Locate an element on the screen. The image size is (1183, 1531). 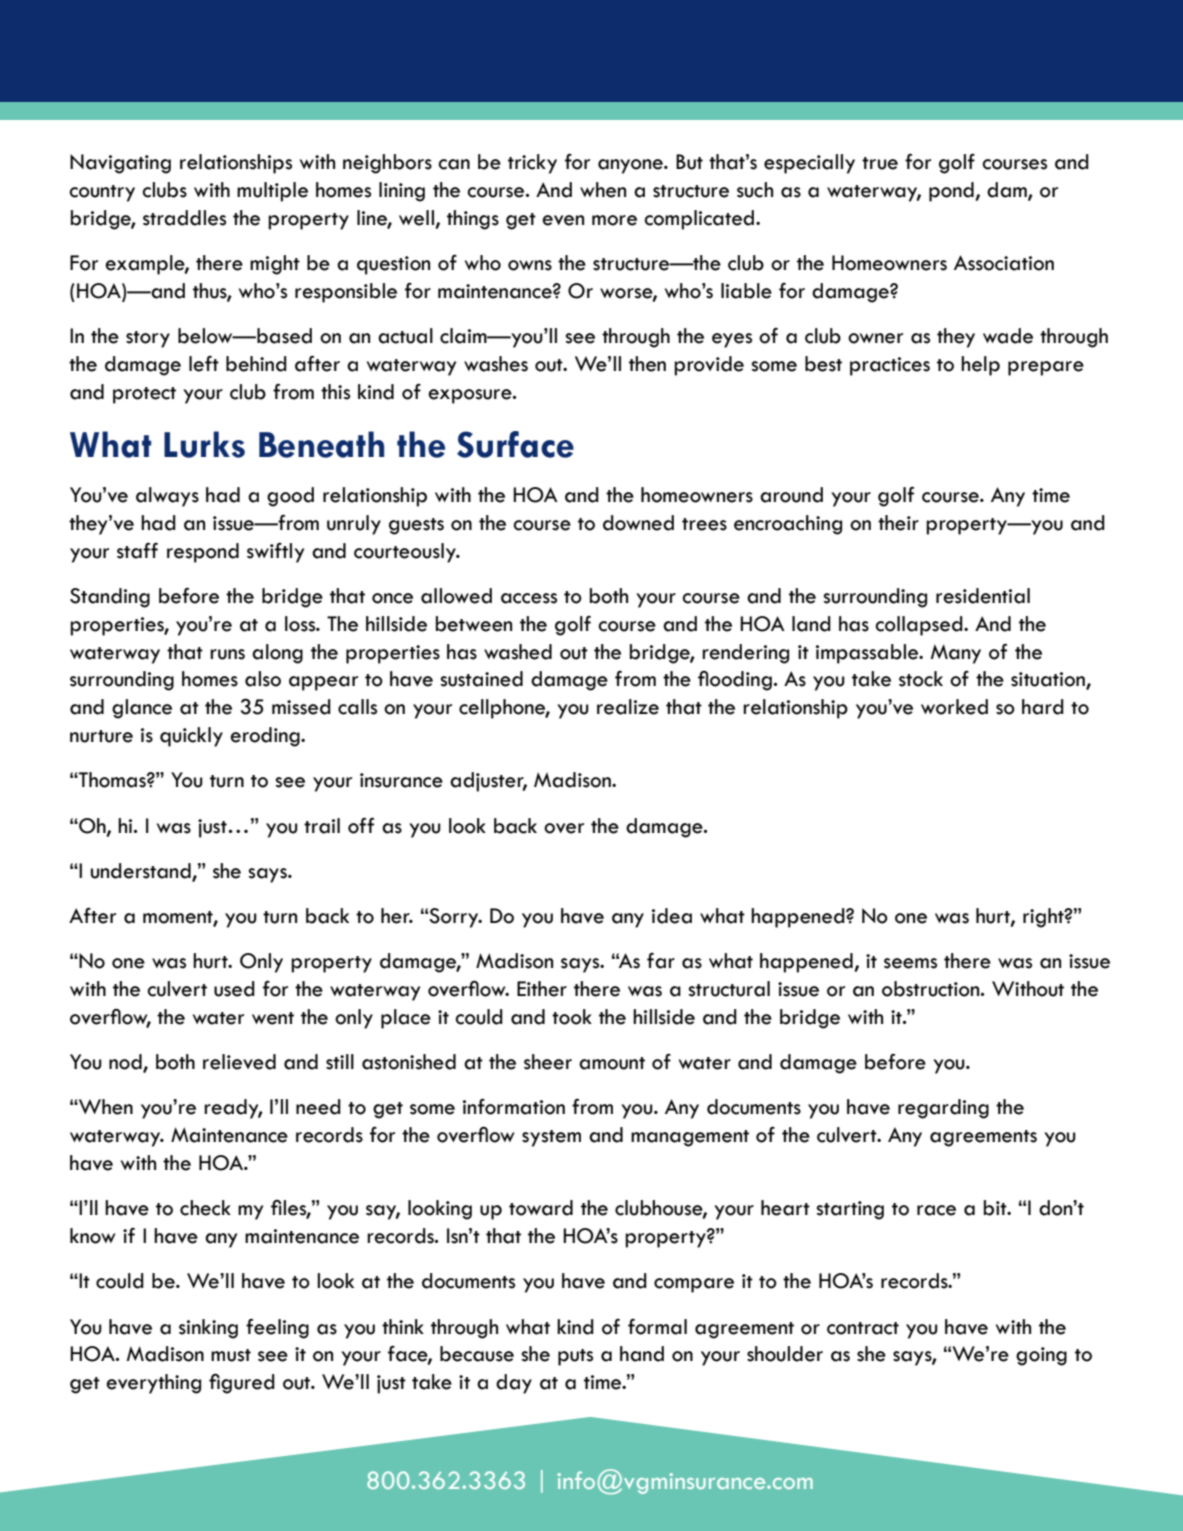
seems is located at coordinates (910, 963).
